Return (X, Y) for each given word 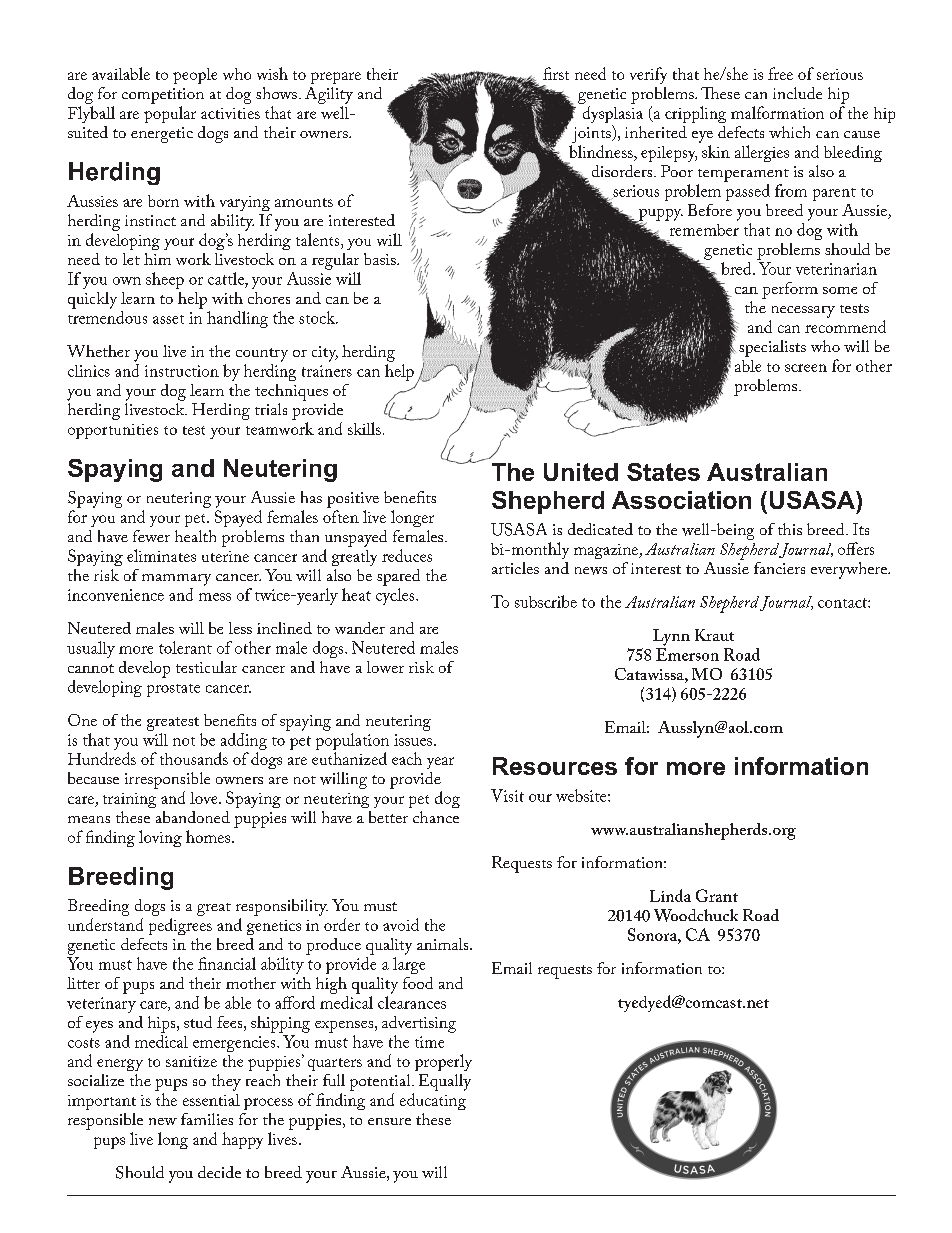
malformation (777, 112)
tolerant (185, 647)
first (556, 73)
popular (170, 114)
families (207, 1119)
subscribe (546, 601)
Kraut (714, 635)
